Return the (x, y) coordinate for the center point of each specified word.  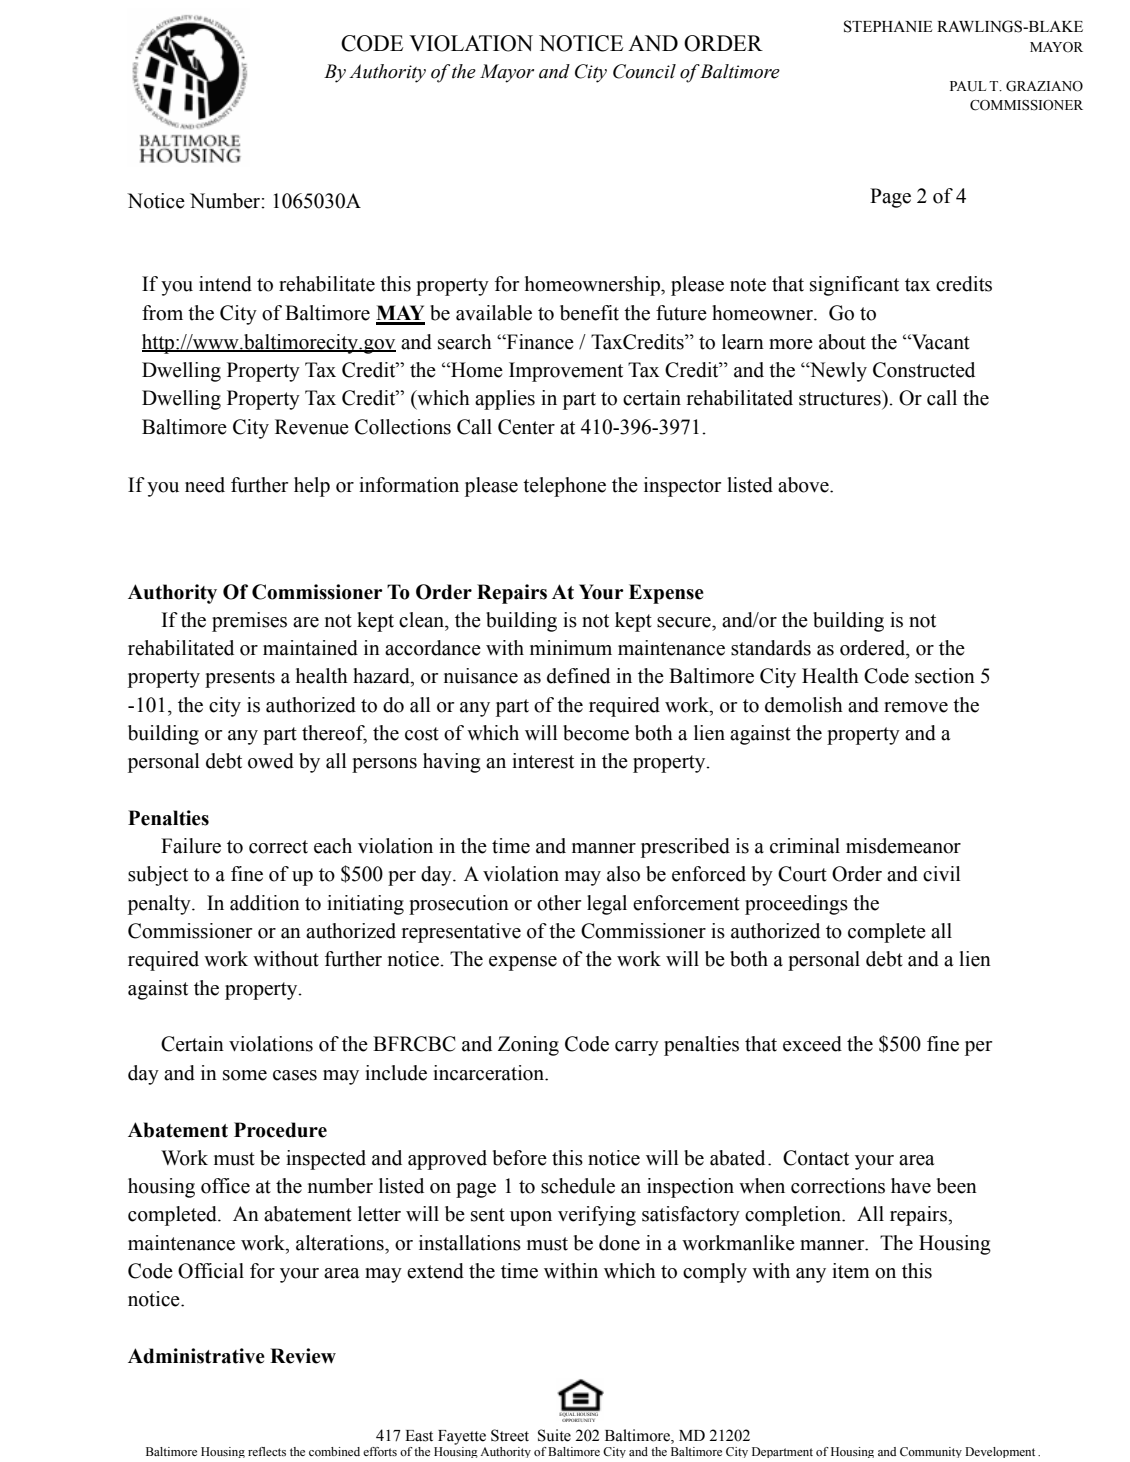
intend (225, 284)
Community (931, 1452)
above (804, 485)
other (559, 903)
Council (644, 71)
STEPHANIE (888, 26)
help (312, 487)
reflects (267, 1451)
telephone (564, 487)
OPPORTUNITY (578, 1420)
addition (265, 903)
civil (942, 874)
